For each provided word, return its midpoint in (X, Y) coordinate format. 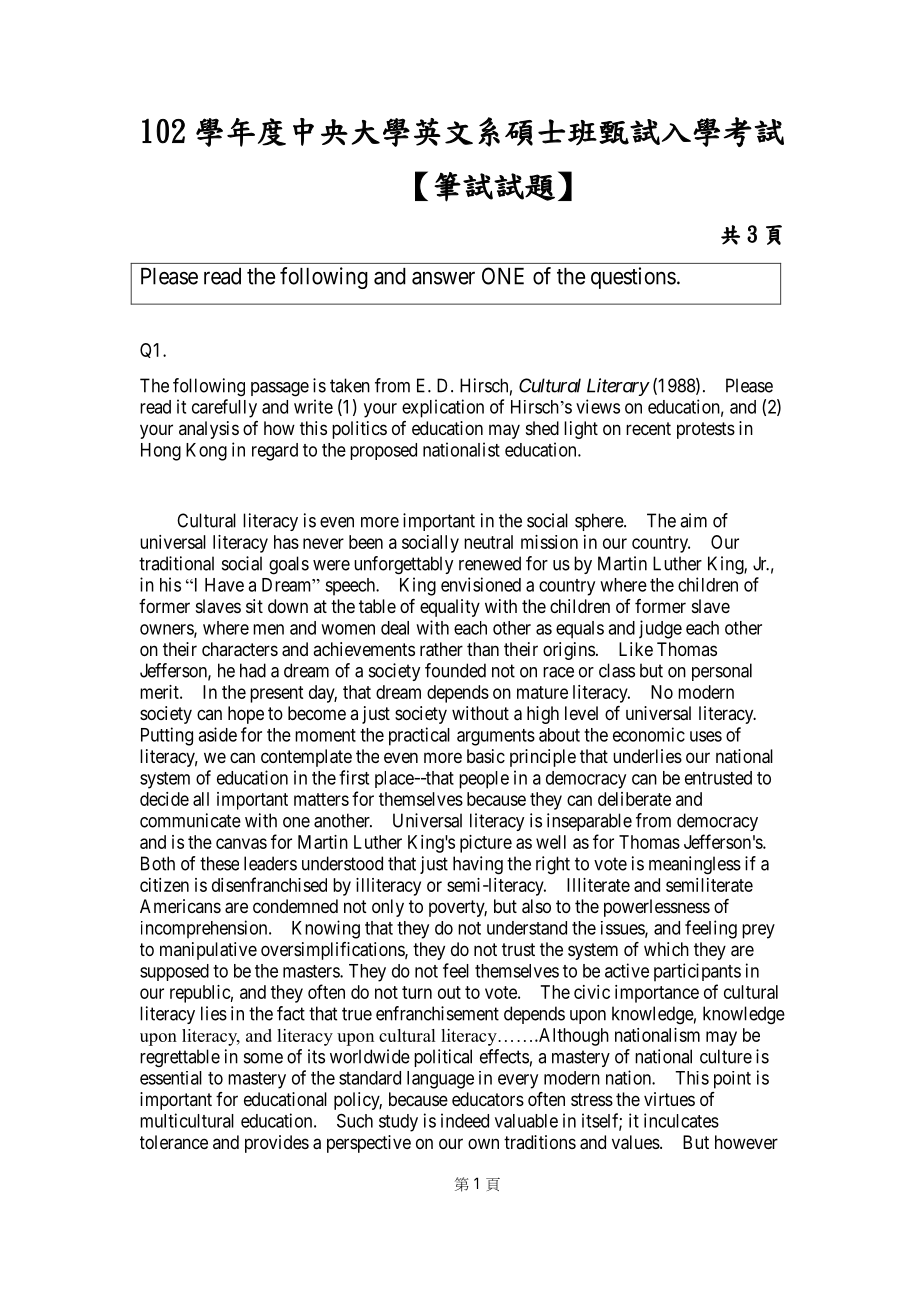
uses (706, 736)
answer (443, 278)
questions (633, 278)
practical (419, 736)
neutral (488, 542)
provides (277, 1144)
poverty (458, 908)
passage (280, 389)
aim (693, 520)
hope (246, 715)
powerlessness (657, 908)
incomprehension (205, 929)
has (286, 542)
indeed (465, 1120)
